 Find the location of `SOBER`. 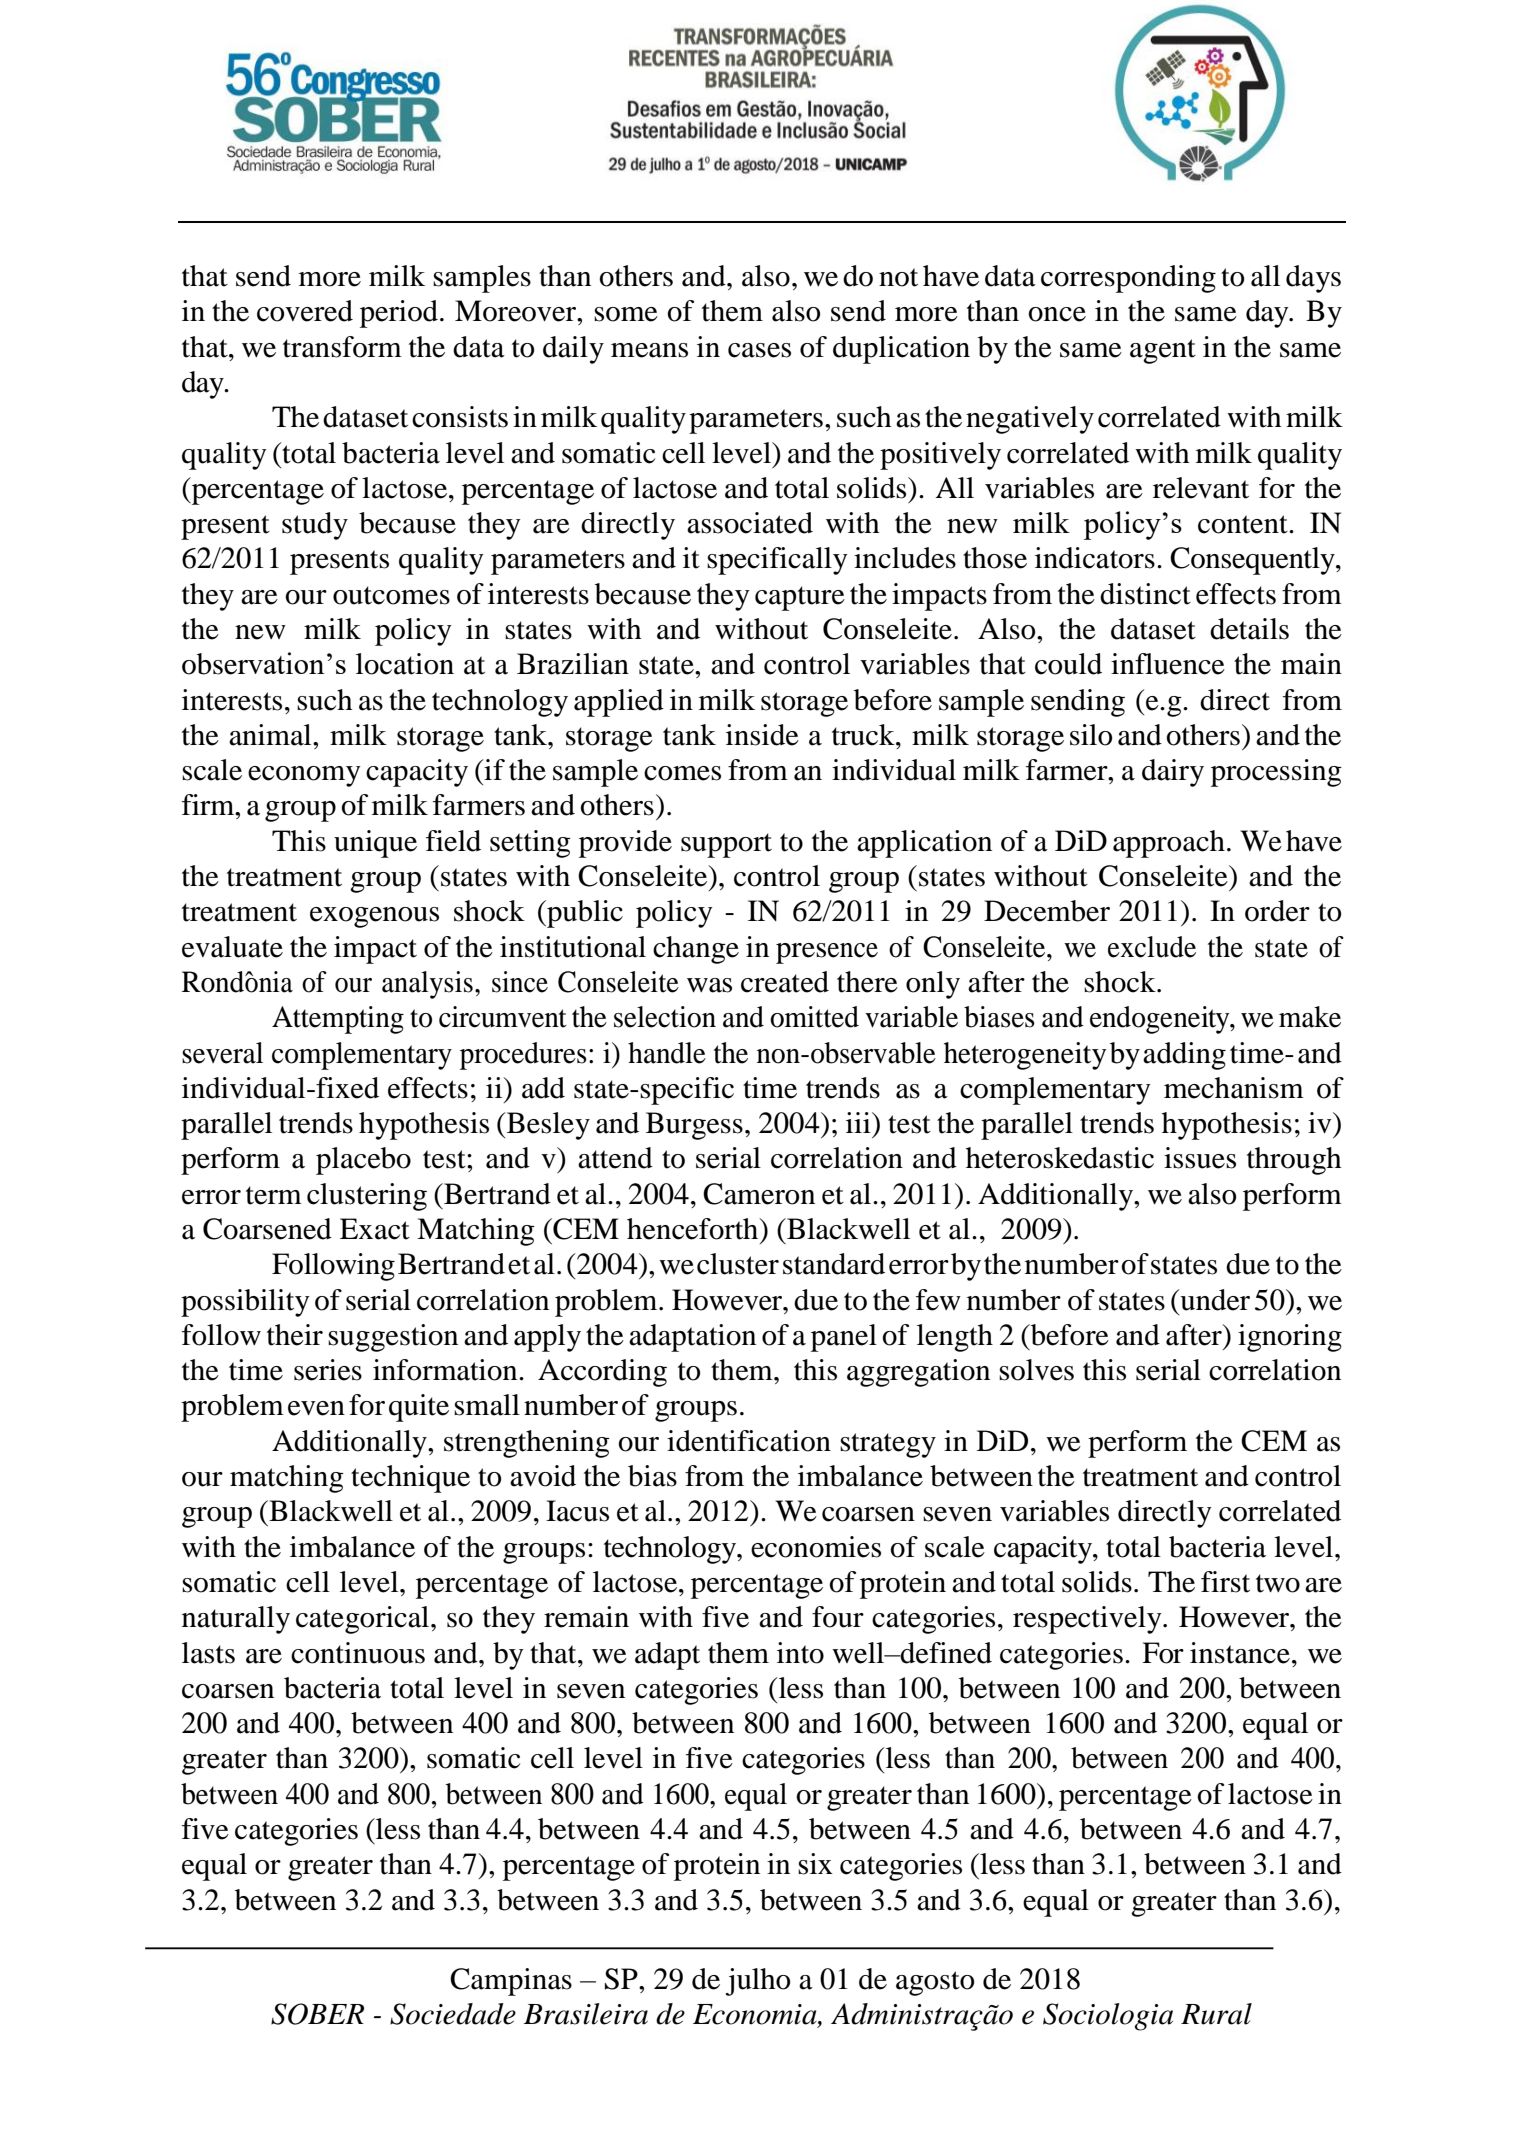

SOBER is located at coordinates (317, 2014).
